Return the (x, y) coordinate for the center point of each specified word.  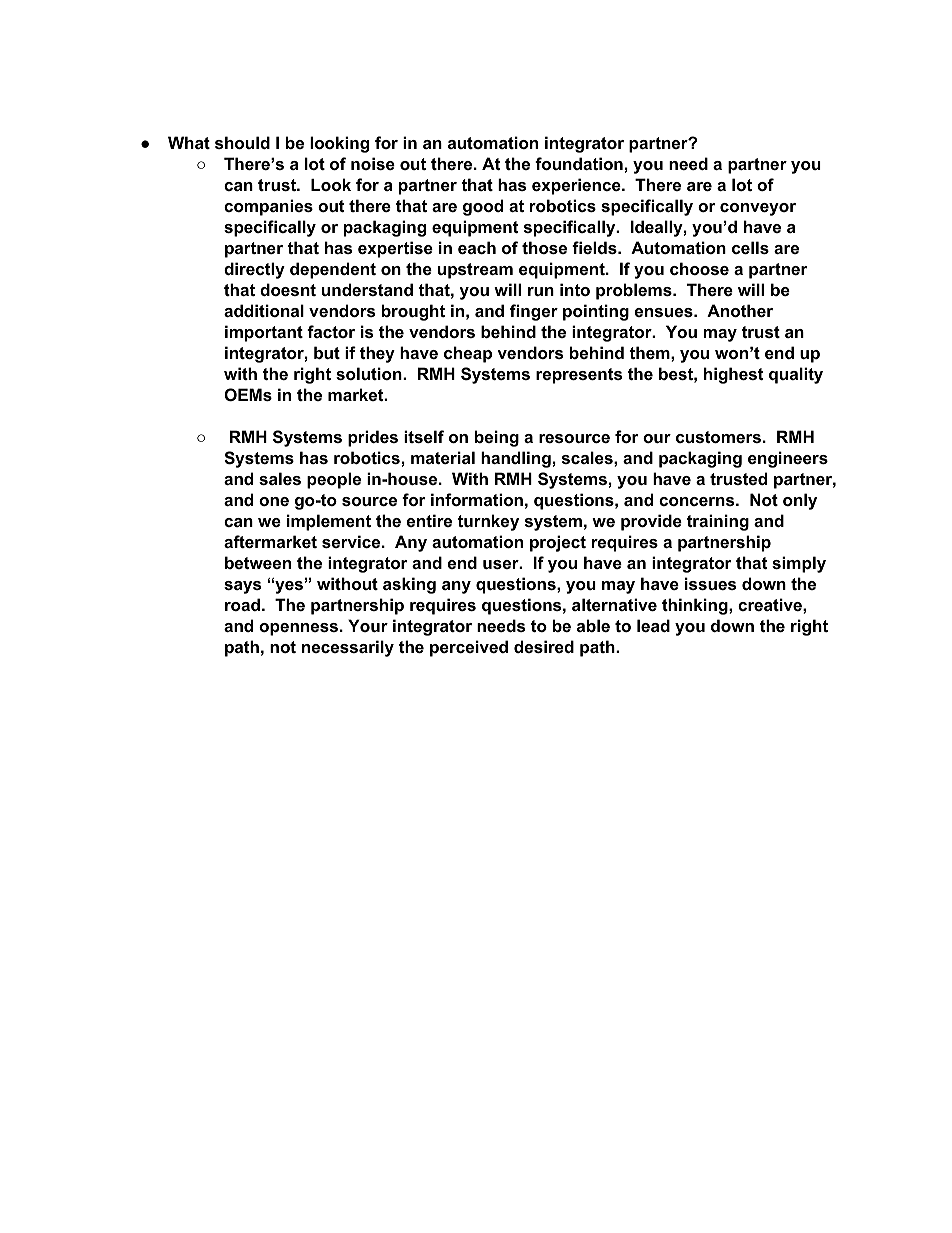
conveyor (758, 209)
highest (733, 375)
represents (579, 376)
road (242, 604)
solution (370, 373)
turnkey (488, 522)
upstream (475, 271)
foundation (579, 163)
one (274, 501)
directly (254, 270)
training (718, 522)
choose (699, 268)
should (242, 142)
